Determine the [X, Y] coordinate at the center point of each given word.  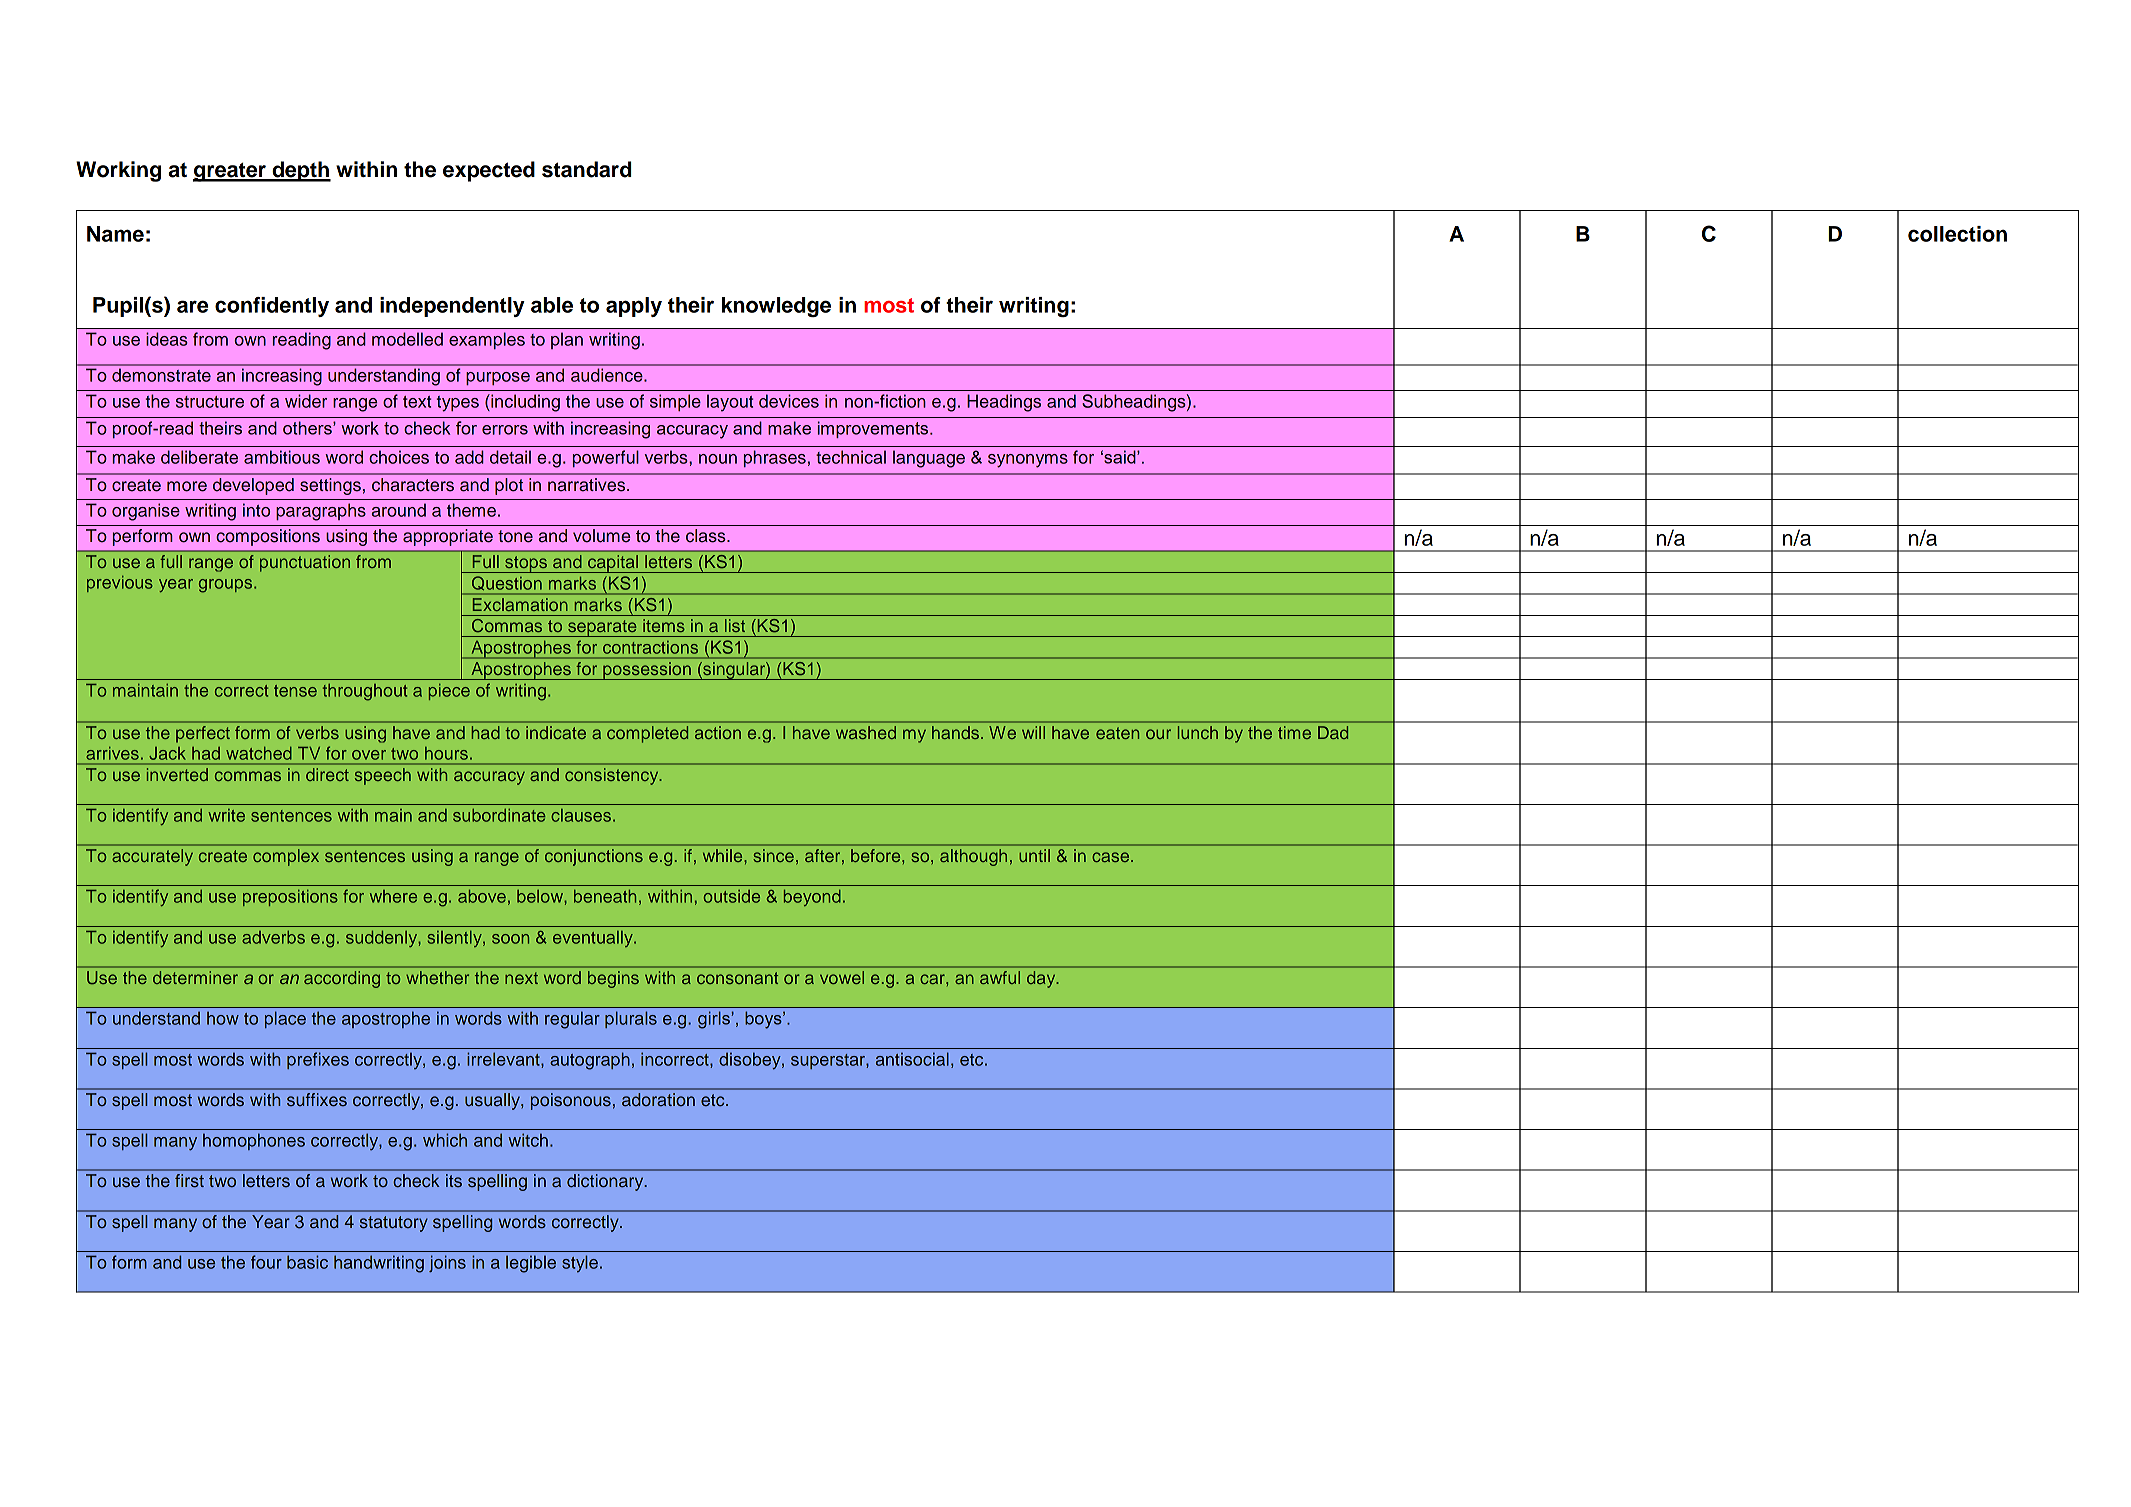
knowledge [776, 307]
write [226, 815]
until [1034, 855]
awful [1000, 977]
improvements [874, 429]
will [1033, 732]
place [285, 1019]
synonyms [1028, 461]
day [1042, 979]
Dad [1333, 732]
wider [306, 401]
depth [300, 171]
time [1294, 732]
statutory [394, 1224]
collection [1957, 234]
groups [227, 586]
